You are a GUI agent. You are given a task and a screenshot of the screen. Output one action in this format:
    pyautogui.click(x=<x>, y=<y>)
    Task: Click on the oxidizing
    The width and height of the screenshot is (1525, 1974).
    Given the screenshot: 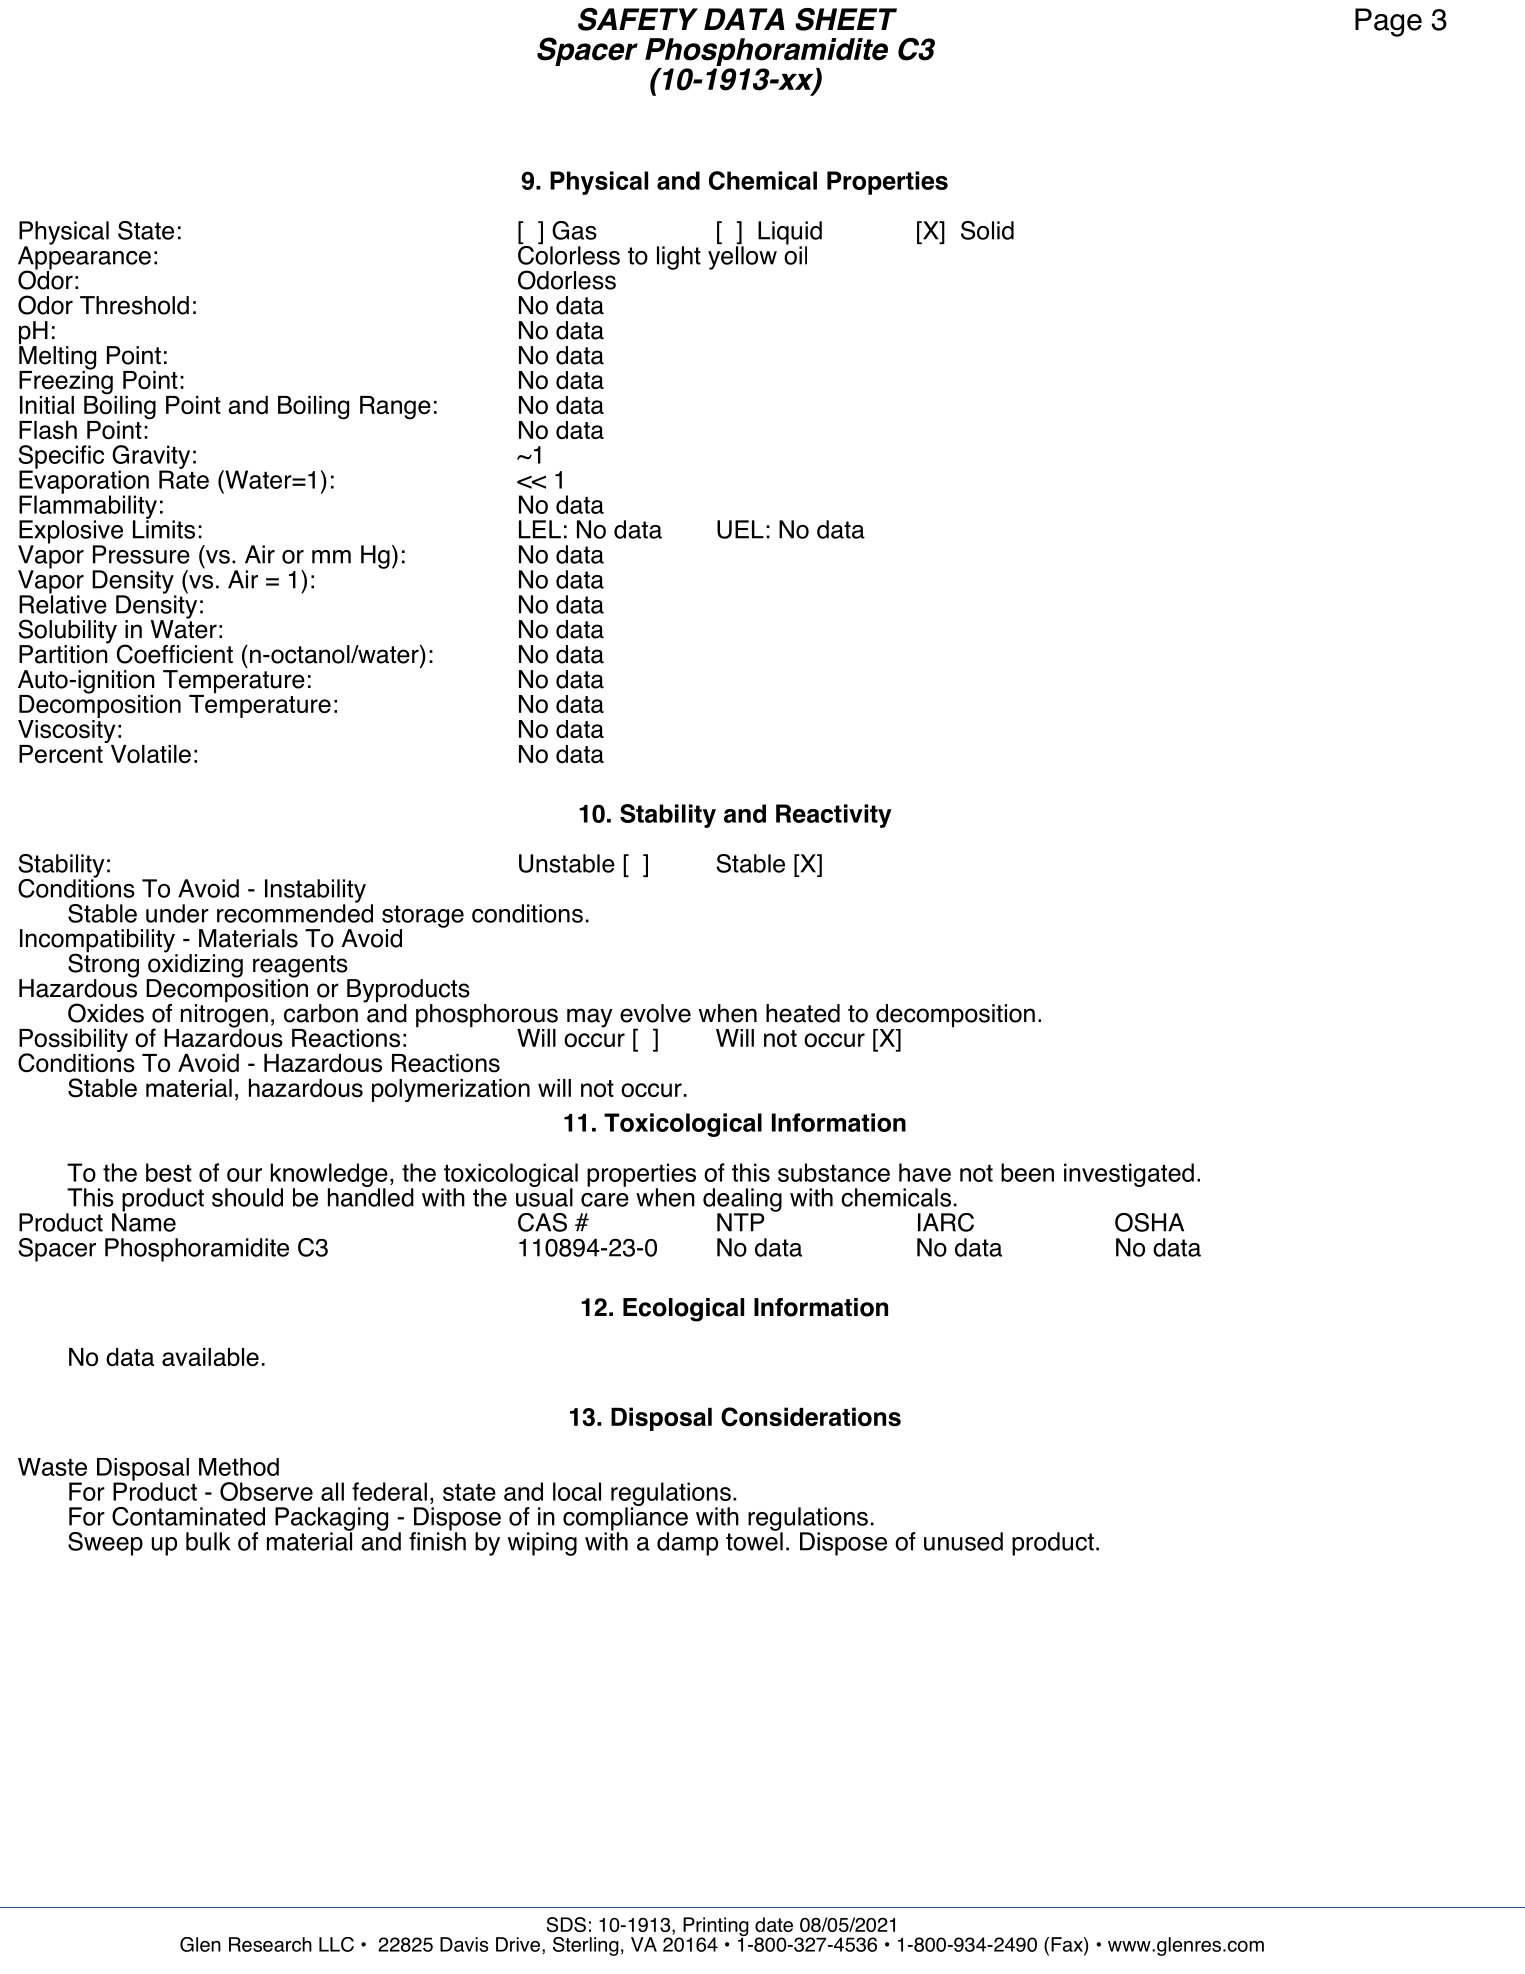 What is the action you would take?
    pyautogui.click(x=194, y=965)
